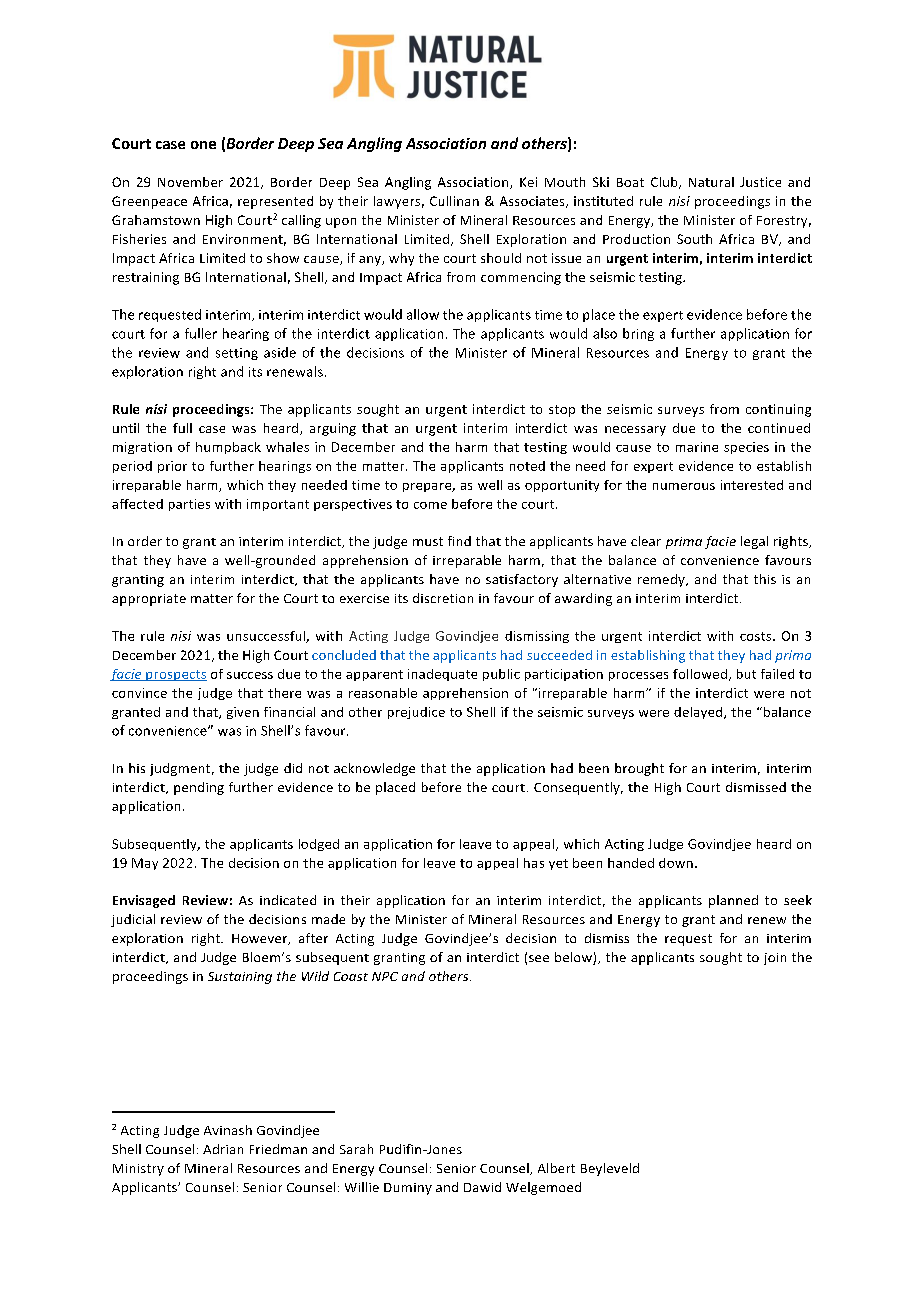 The image size is (924, 1308). What do you see at coordinates (556, 1168) in the screenshot?
I see `Albert` at bounding box center [556, 1168].
